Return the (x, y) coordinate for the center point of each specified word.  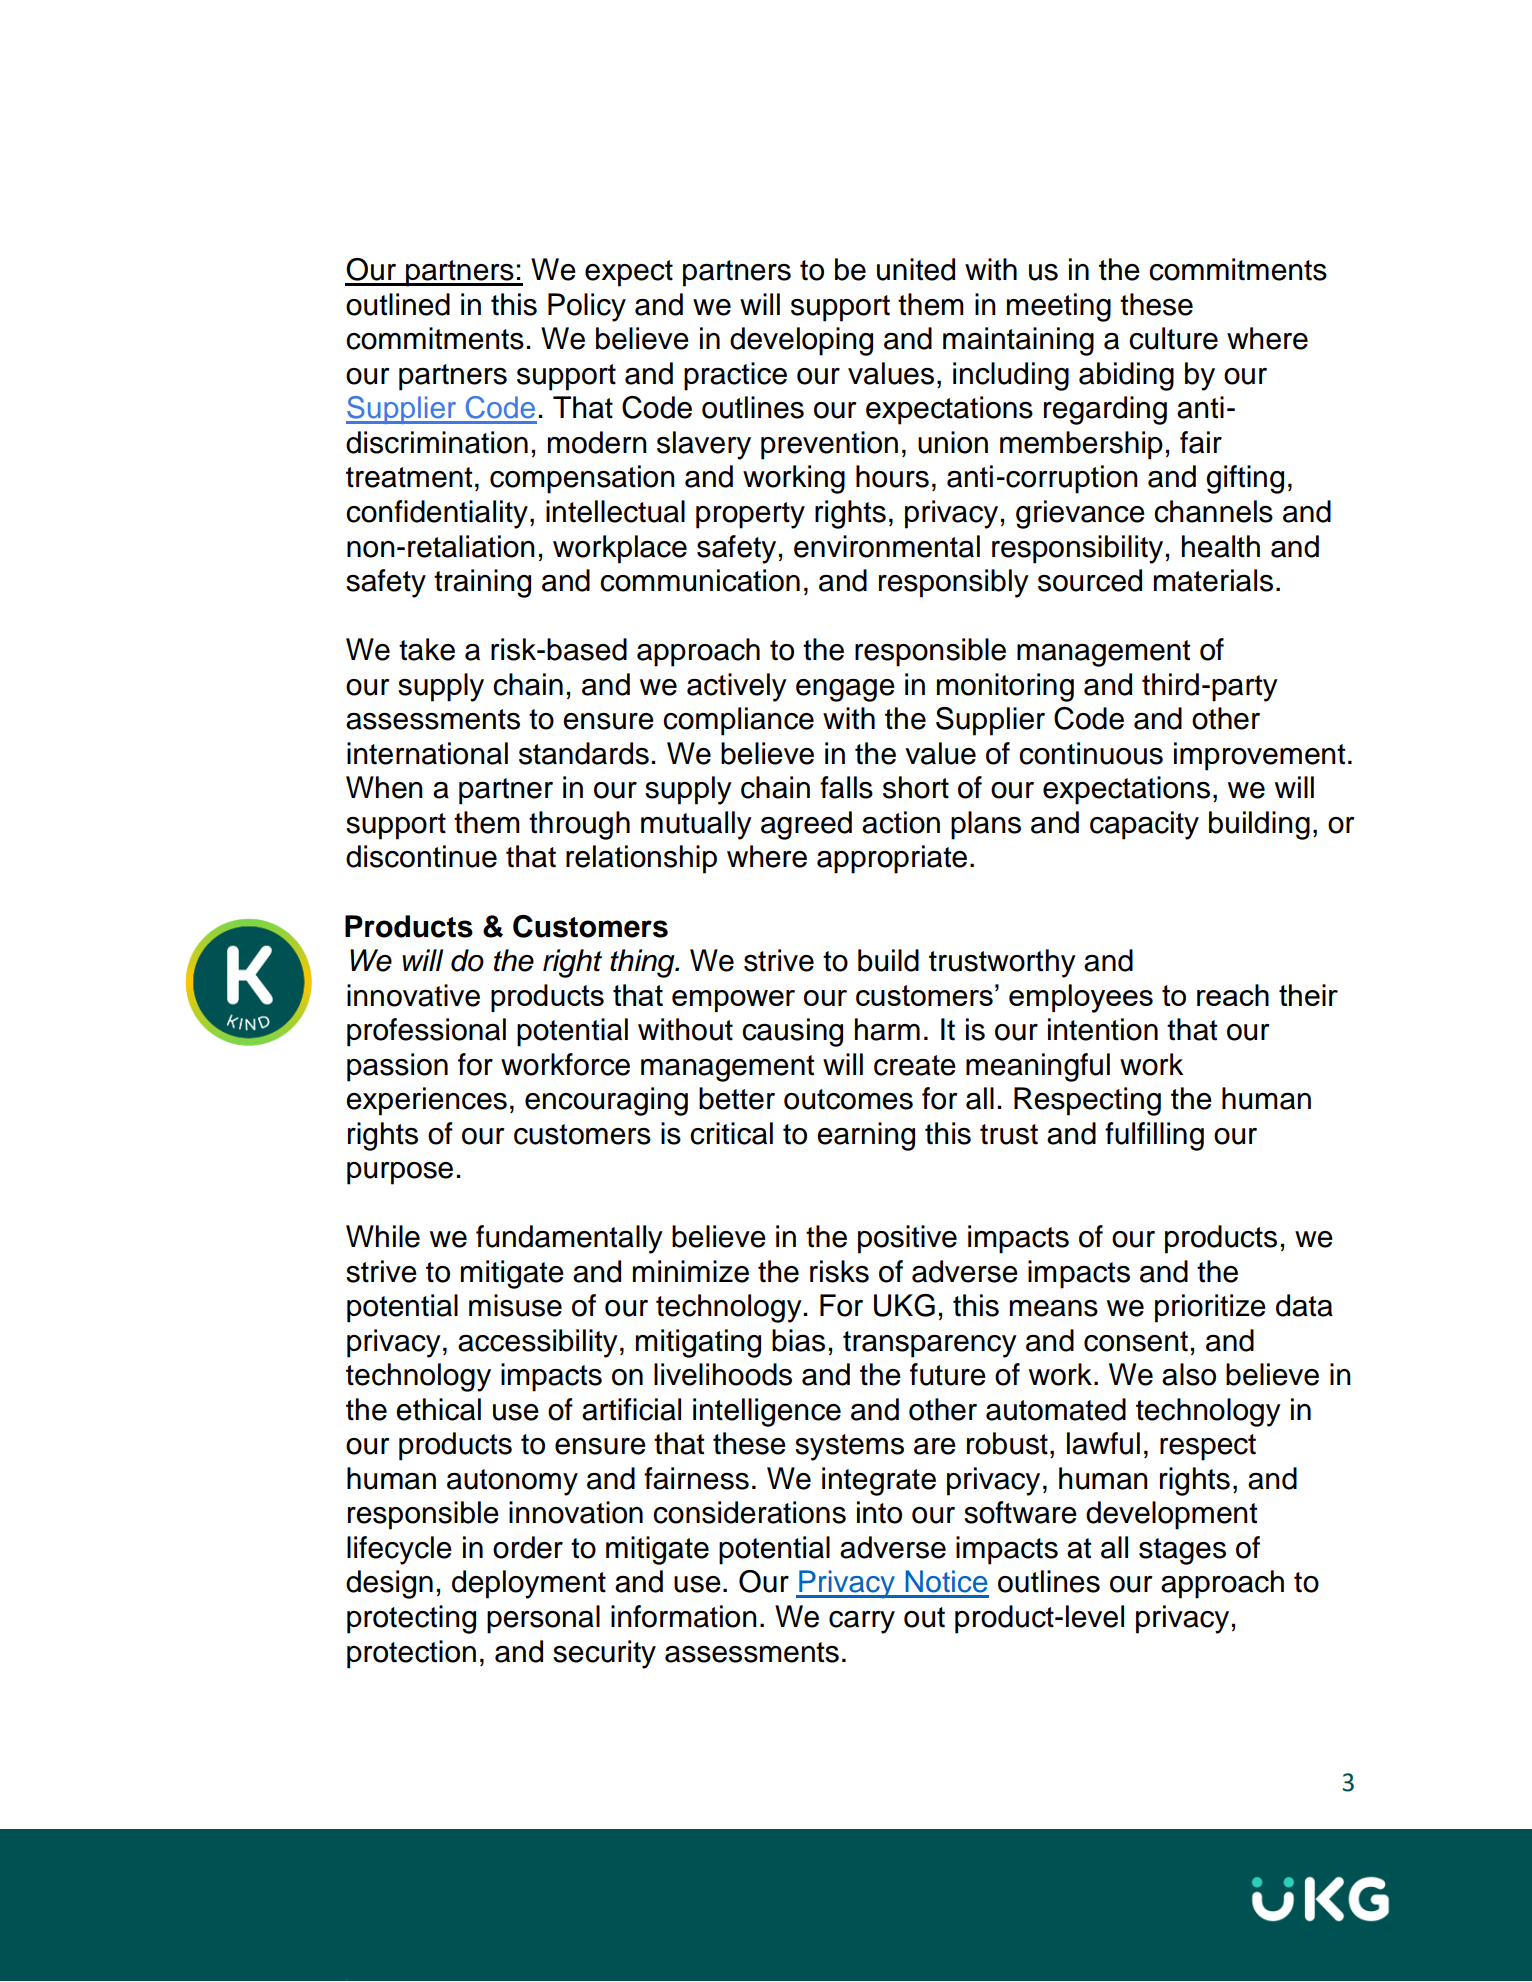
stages (1182, 1551)
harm (887, 1029)
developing (801, 341)
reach (1233, 995)
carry (862, 1622)
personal (543, 1619)
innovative (413, 995)
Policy (587, 307)
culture (1173, 338)
